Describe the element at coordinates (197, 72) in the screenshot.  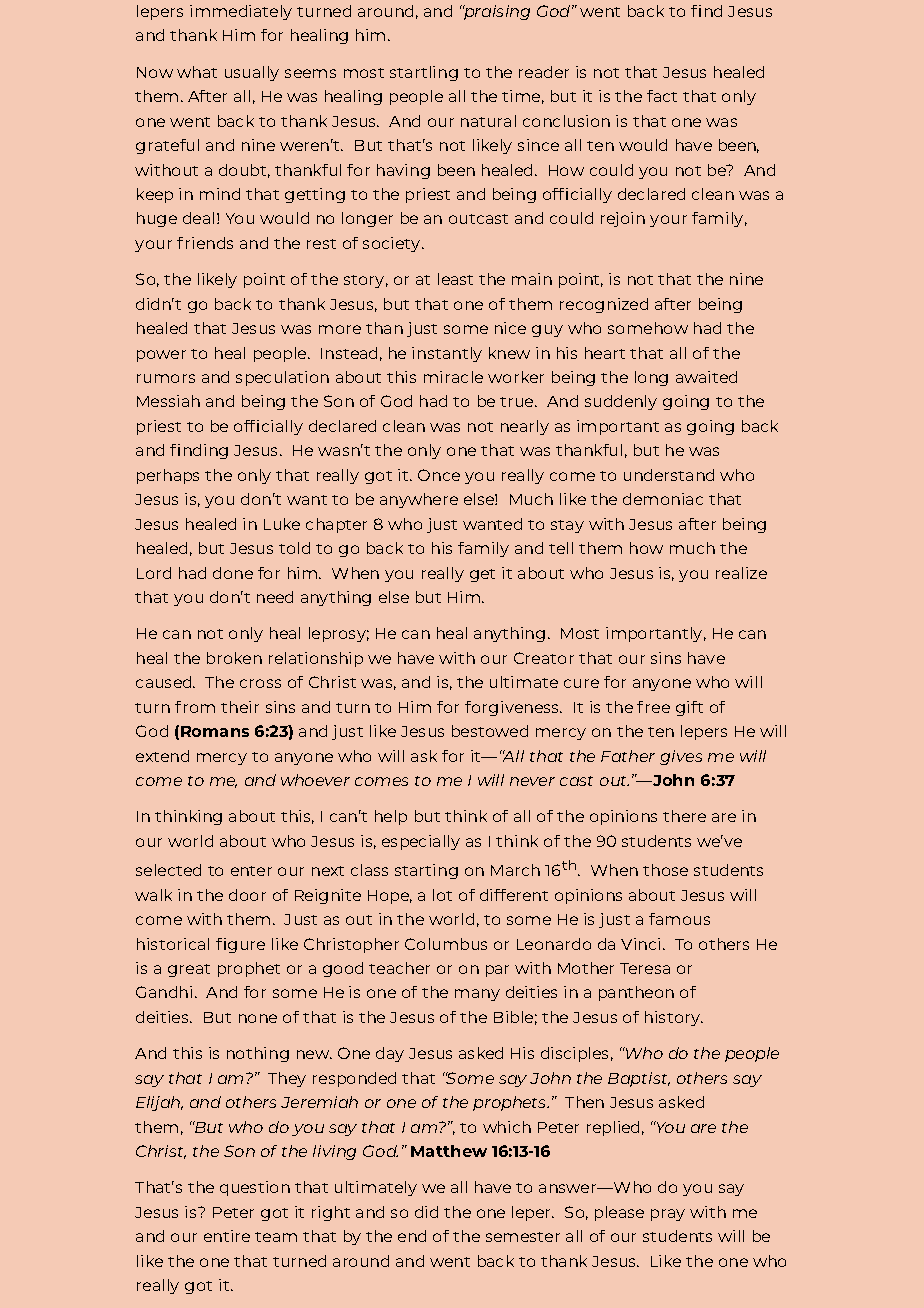
I see `what` at that location.
